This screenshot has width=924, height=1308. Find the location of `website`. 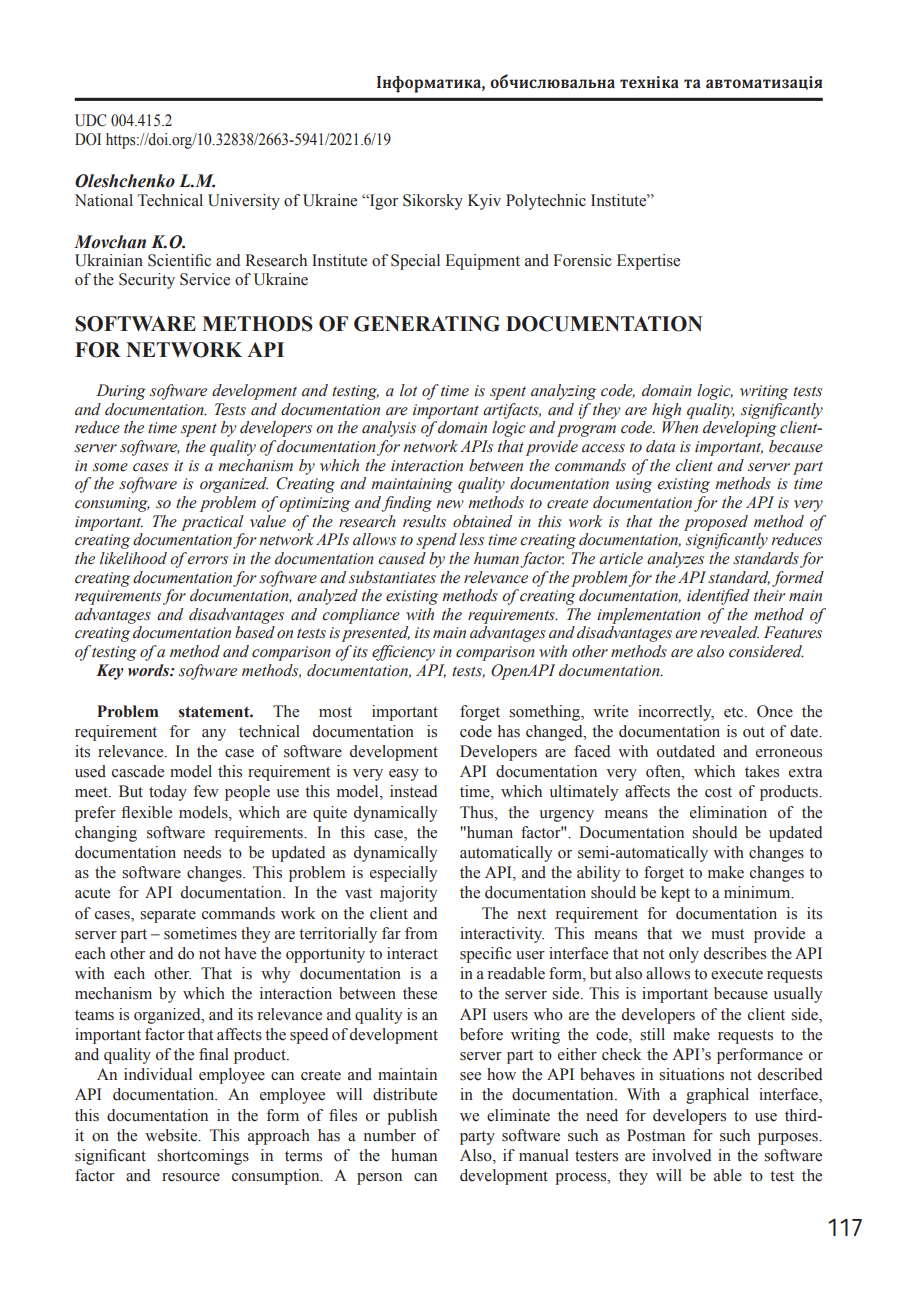

website is located at coordinates (172, 1135).
